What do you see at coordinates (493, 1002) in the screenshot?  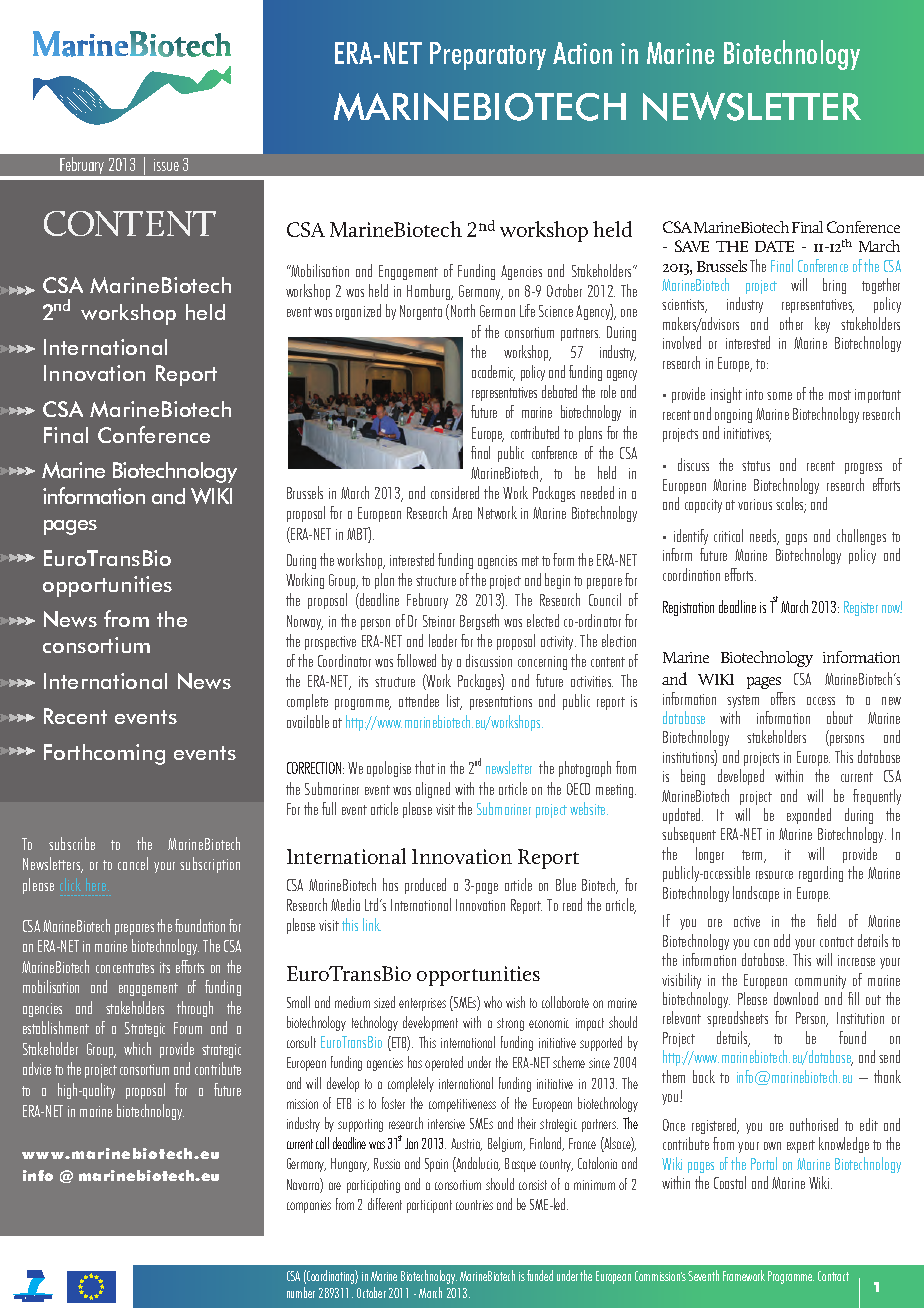 I see `who` at bounding box center [493, 1002].
